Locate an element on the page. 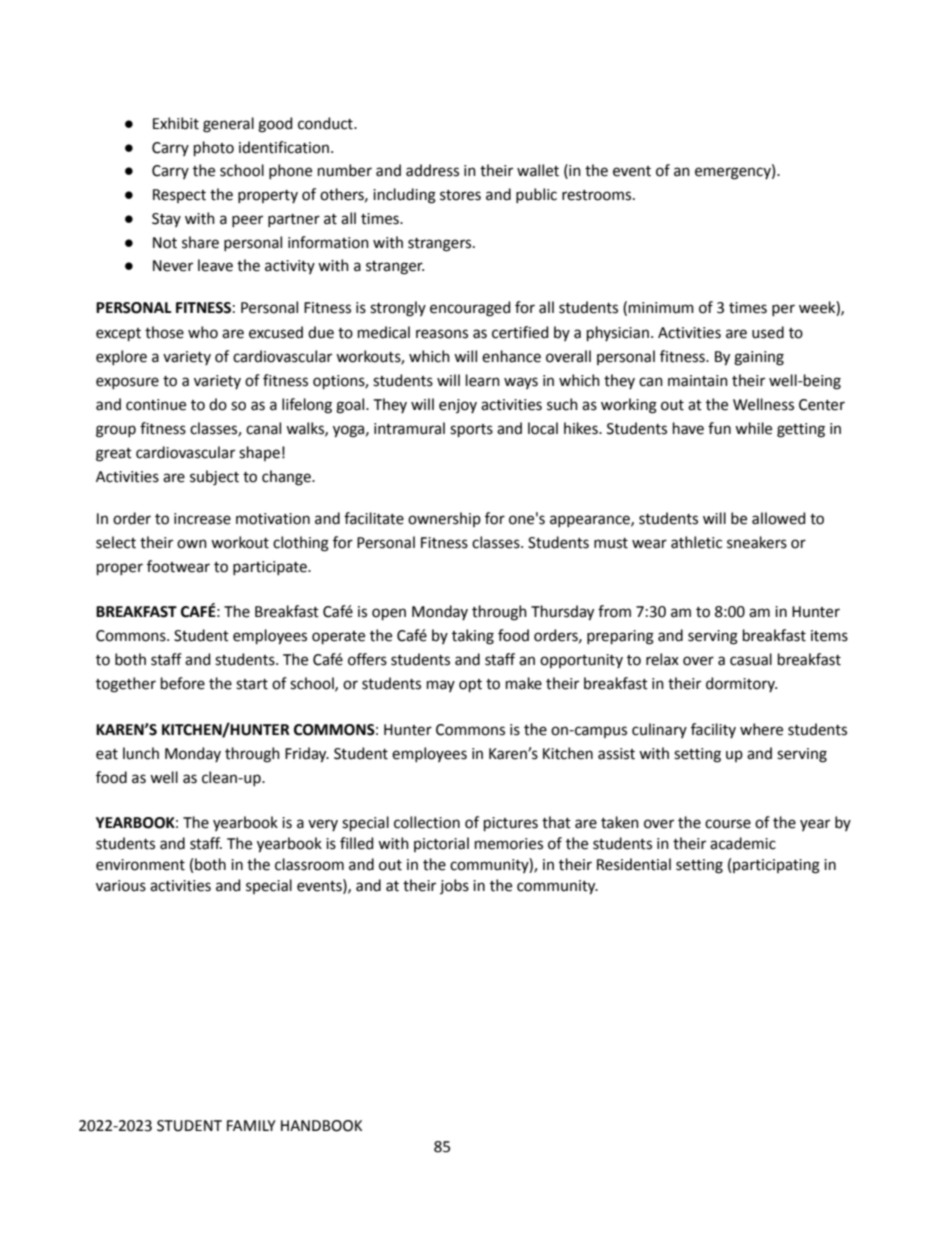 The width and height of the document is (952, 1233). course is located at coordinates (728, 824).
